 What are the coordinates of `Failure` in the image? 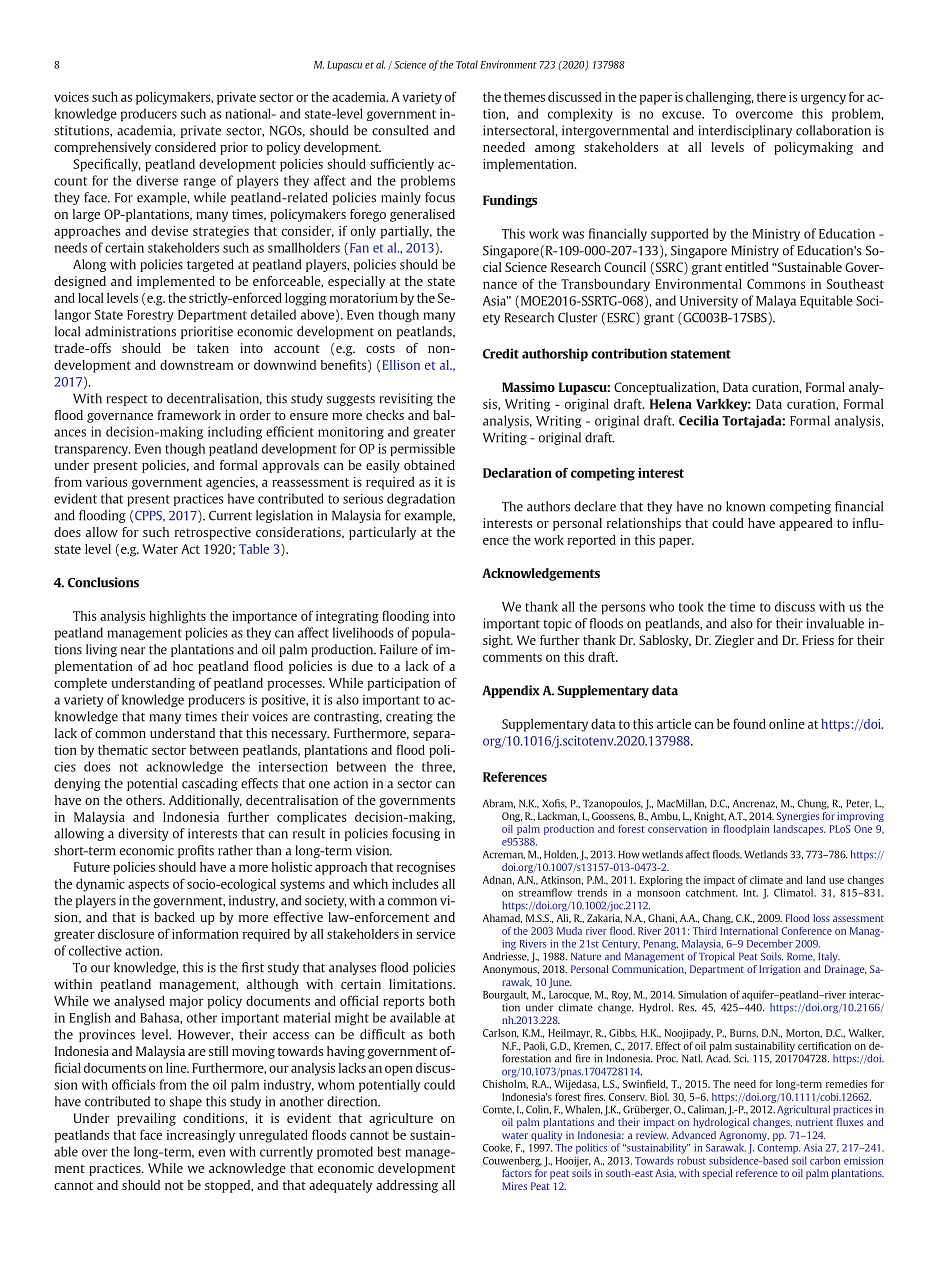 It's located at (399, 649).
